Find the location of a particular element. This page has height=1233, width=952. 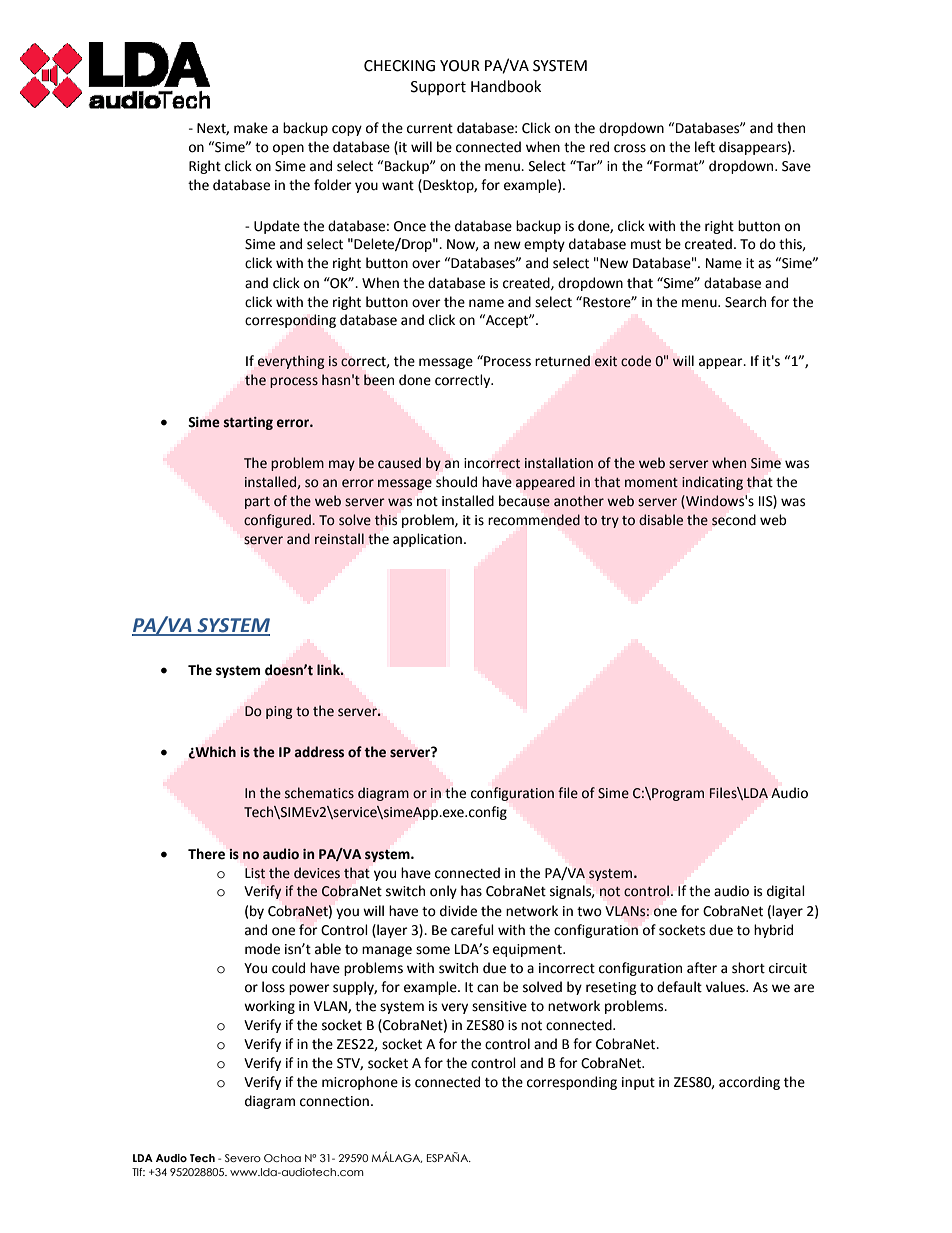

left is located at coordinates (705, 147).
